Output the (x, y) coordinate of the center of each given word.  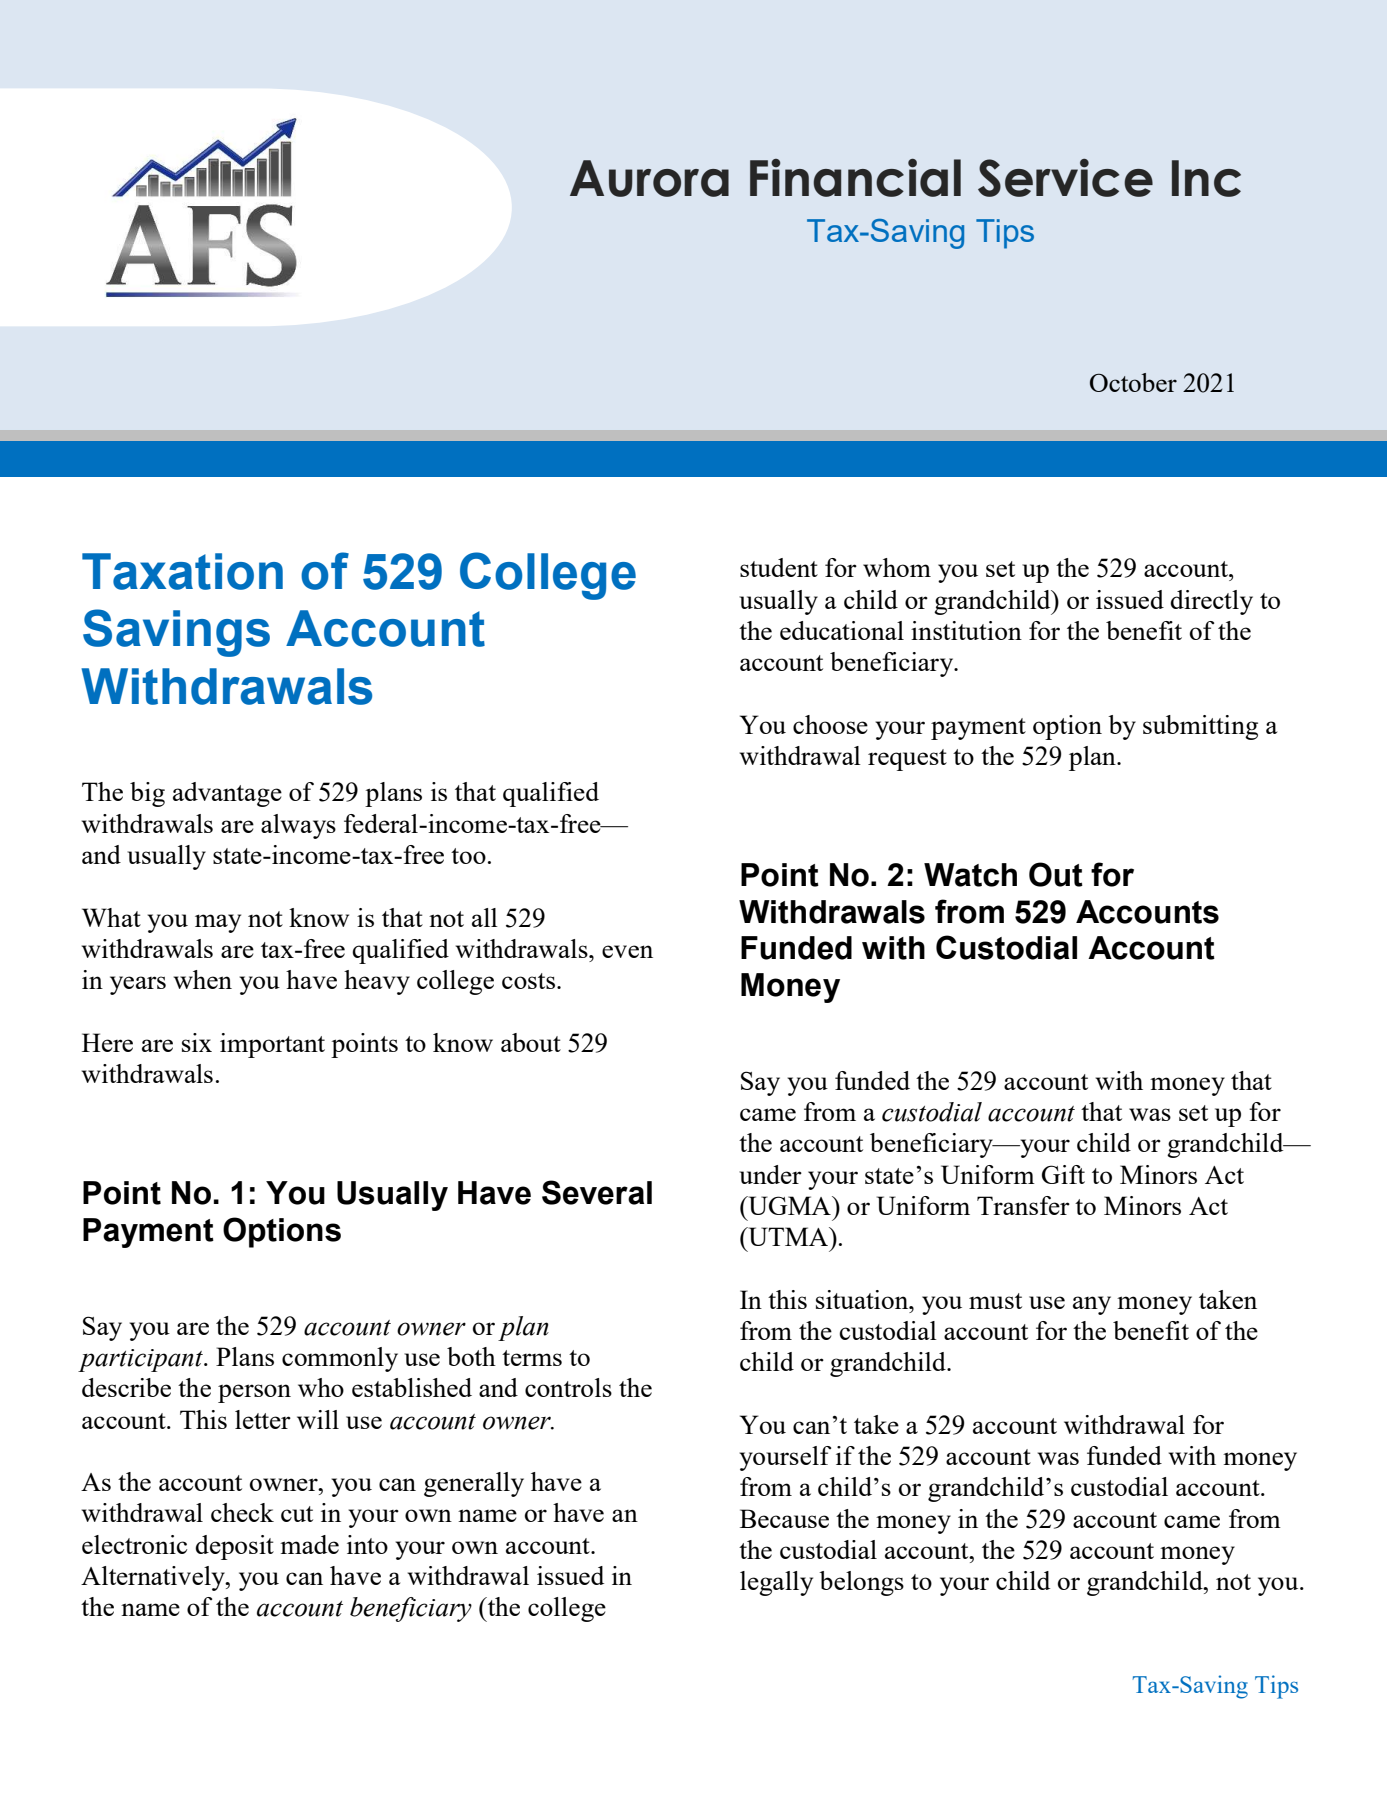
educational (842, 630)
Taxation (182, 571)
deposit (234, 1547)
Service (1065, 178)
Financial (855, 178)
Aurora (649, 178)
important (272, 1045)
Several (597, 1192)
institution (966, 630)
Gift (1063, 1174)
